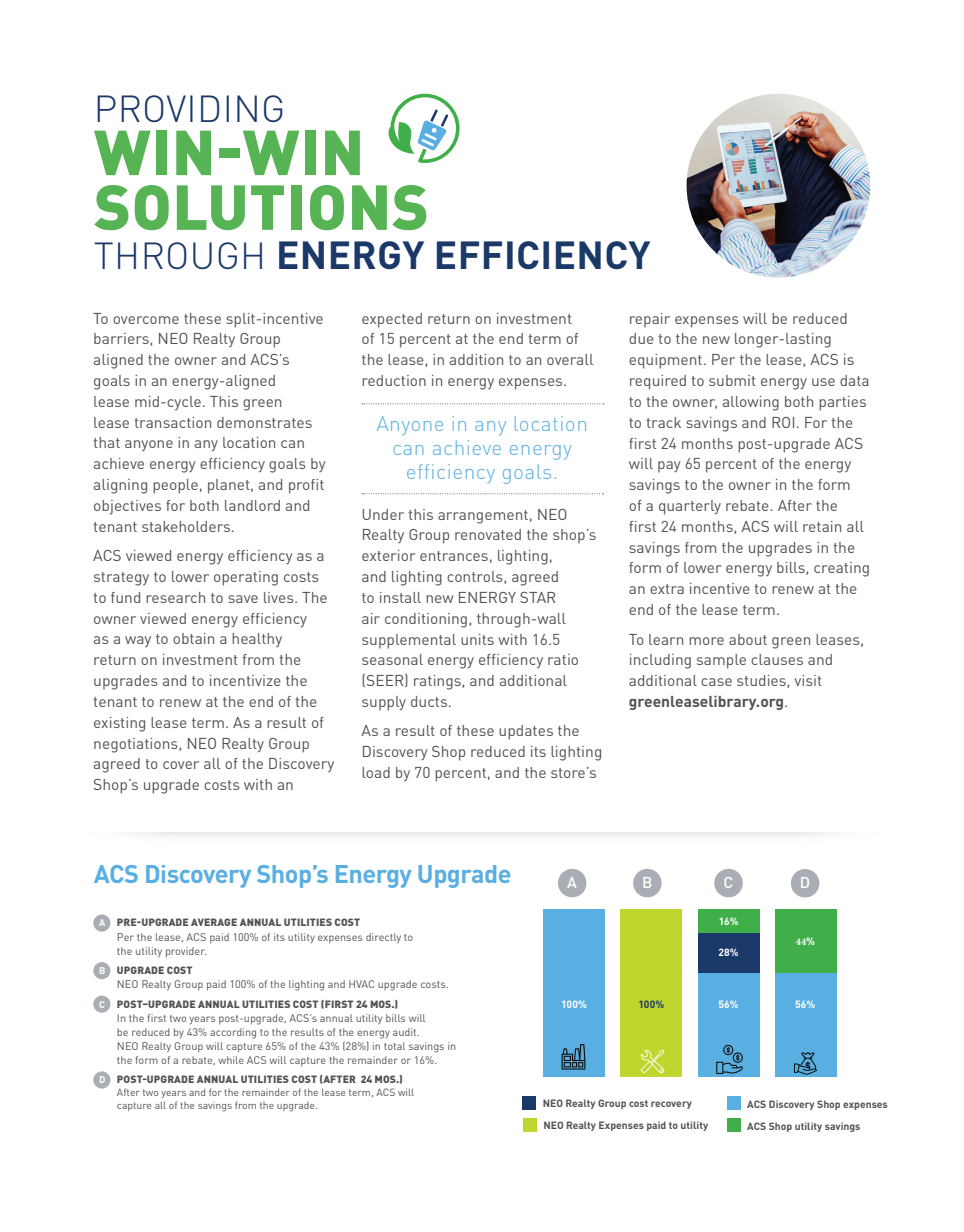  Describe the element at coordinates (175, 597) in the screenshot. I see `research` at that location.
